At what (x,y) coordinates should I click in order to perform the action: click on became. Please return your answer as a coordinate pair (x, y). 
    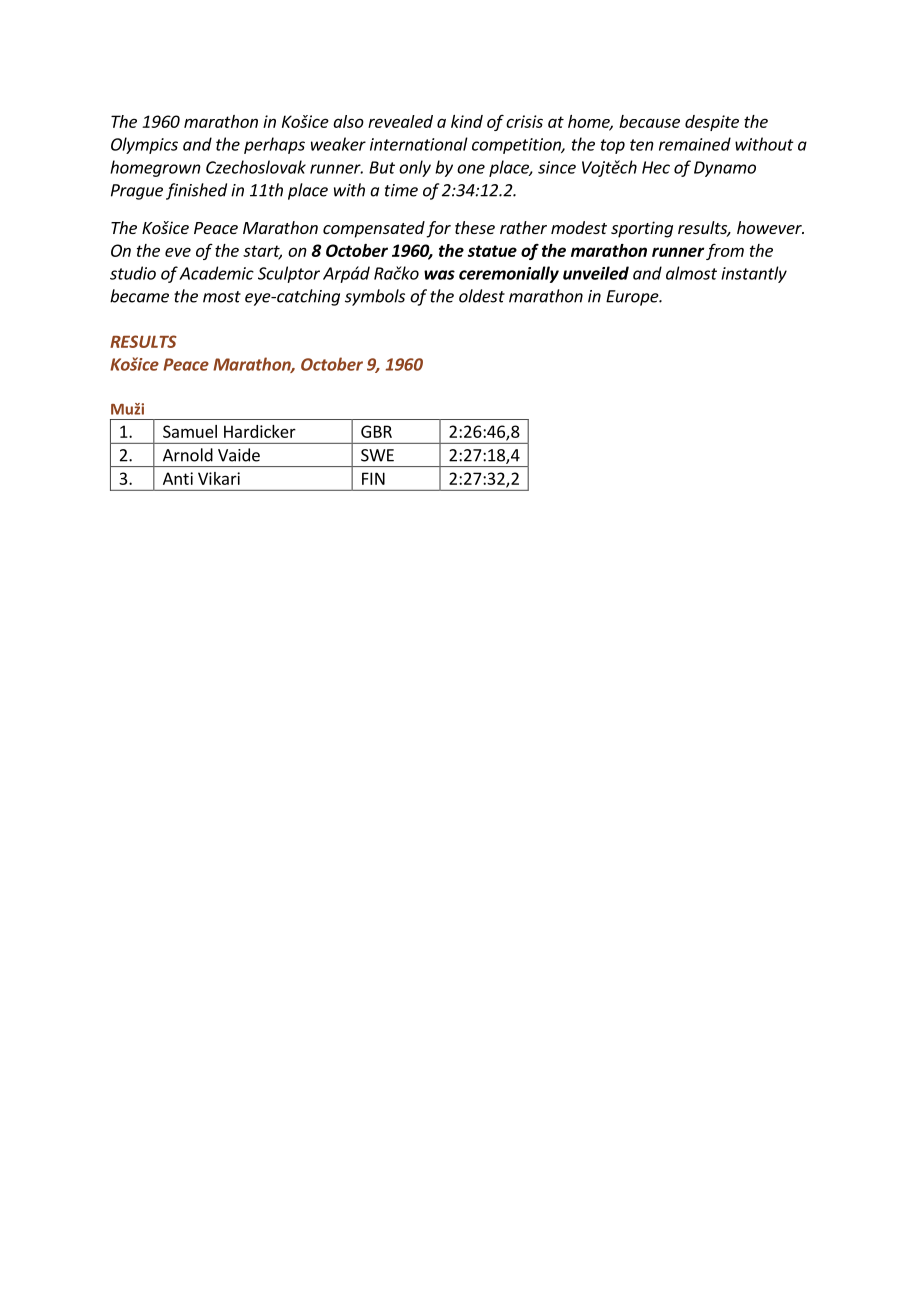
    Looking at the image, I should click on (139, 296).
